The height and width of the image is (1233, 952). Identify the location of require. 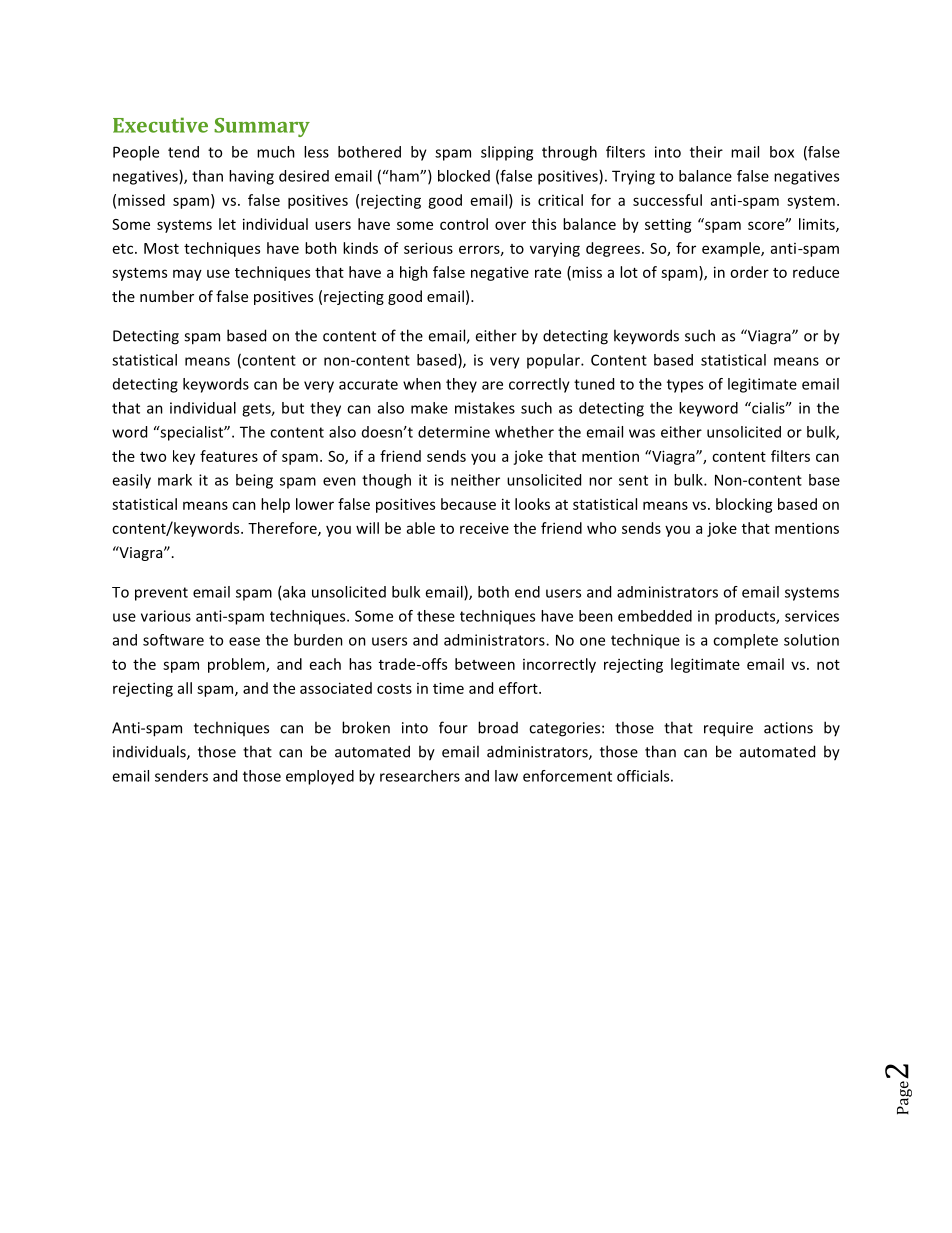
(728, 729).
